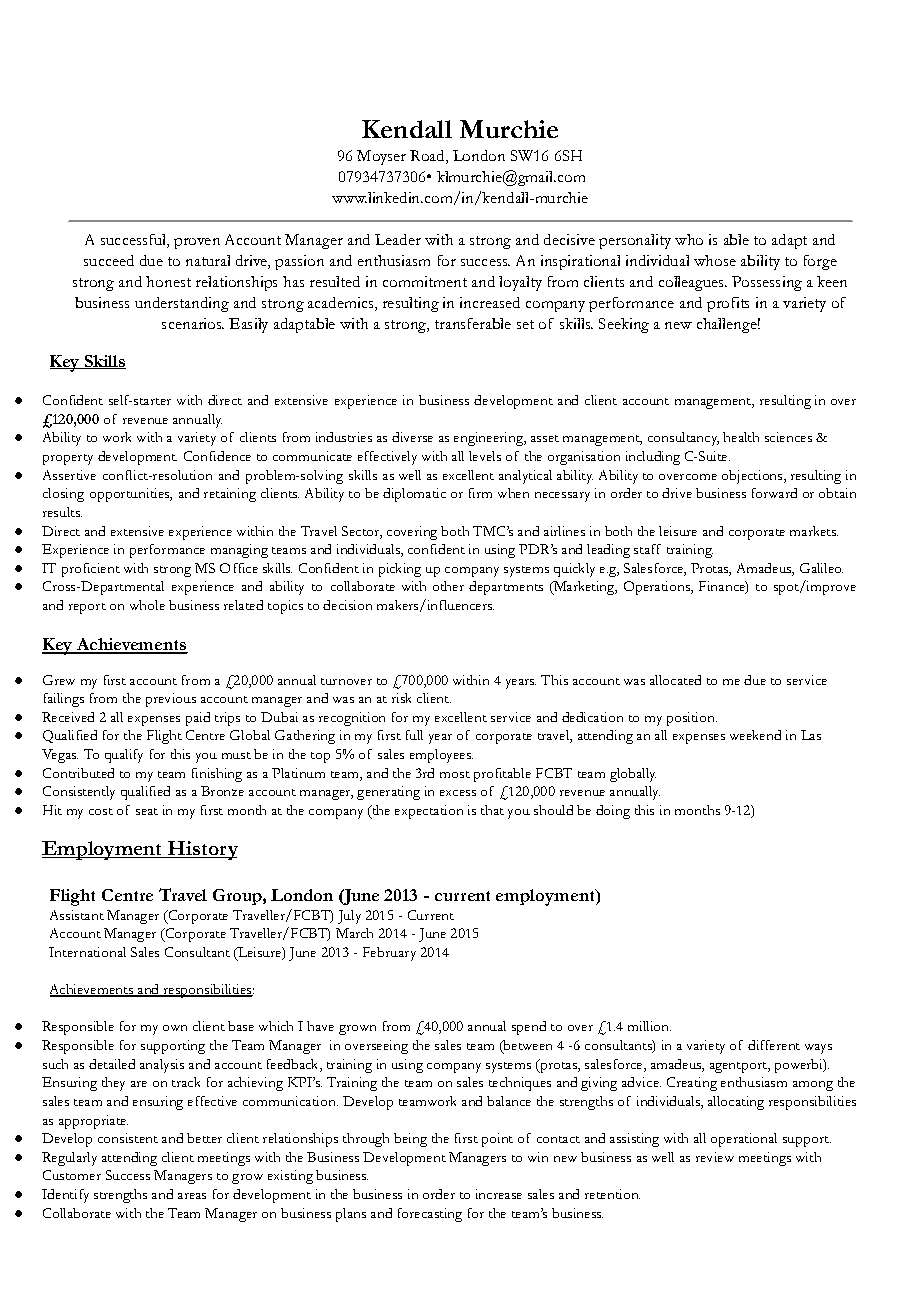 The width and height of the screenshot is (924, 1307). Describe the element at coordinates (401, 698) in the screenshot. I see `risk` at that location.
